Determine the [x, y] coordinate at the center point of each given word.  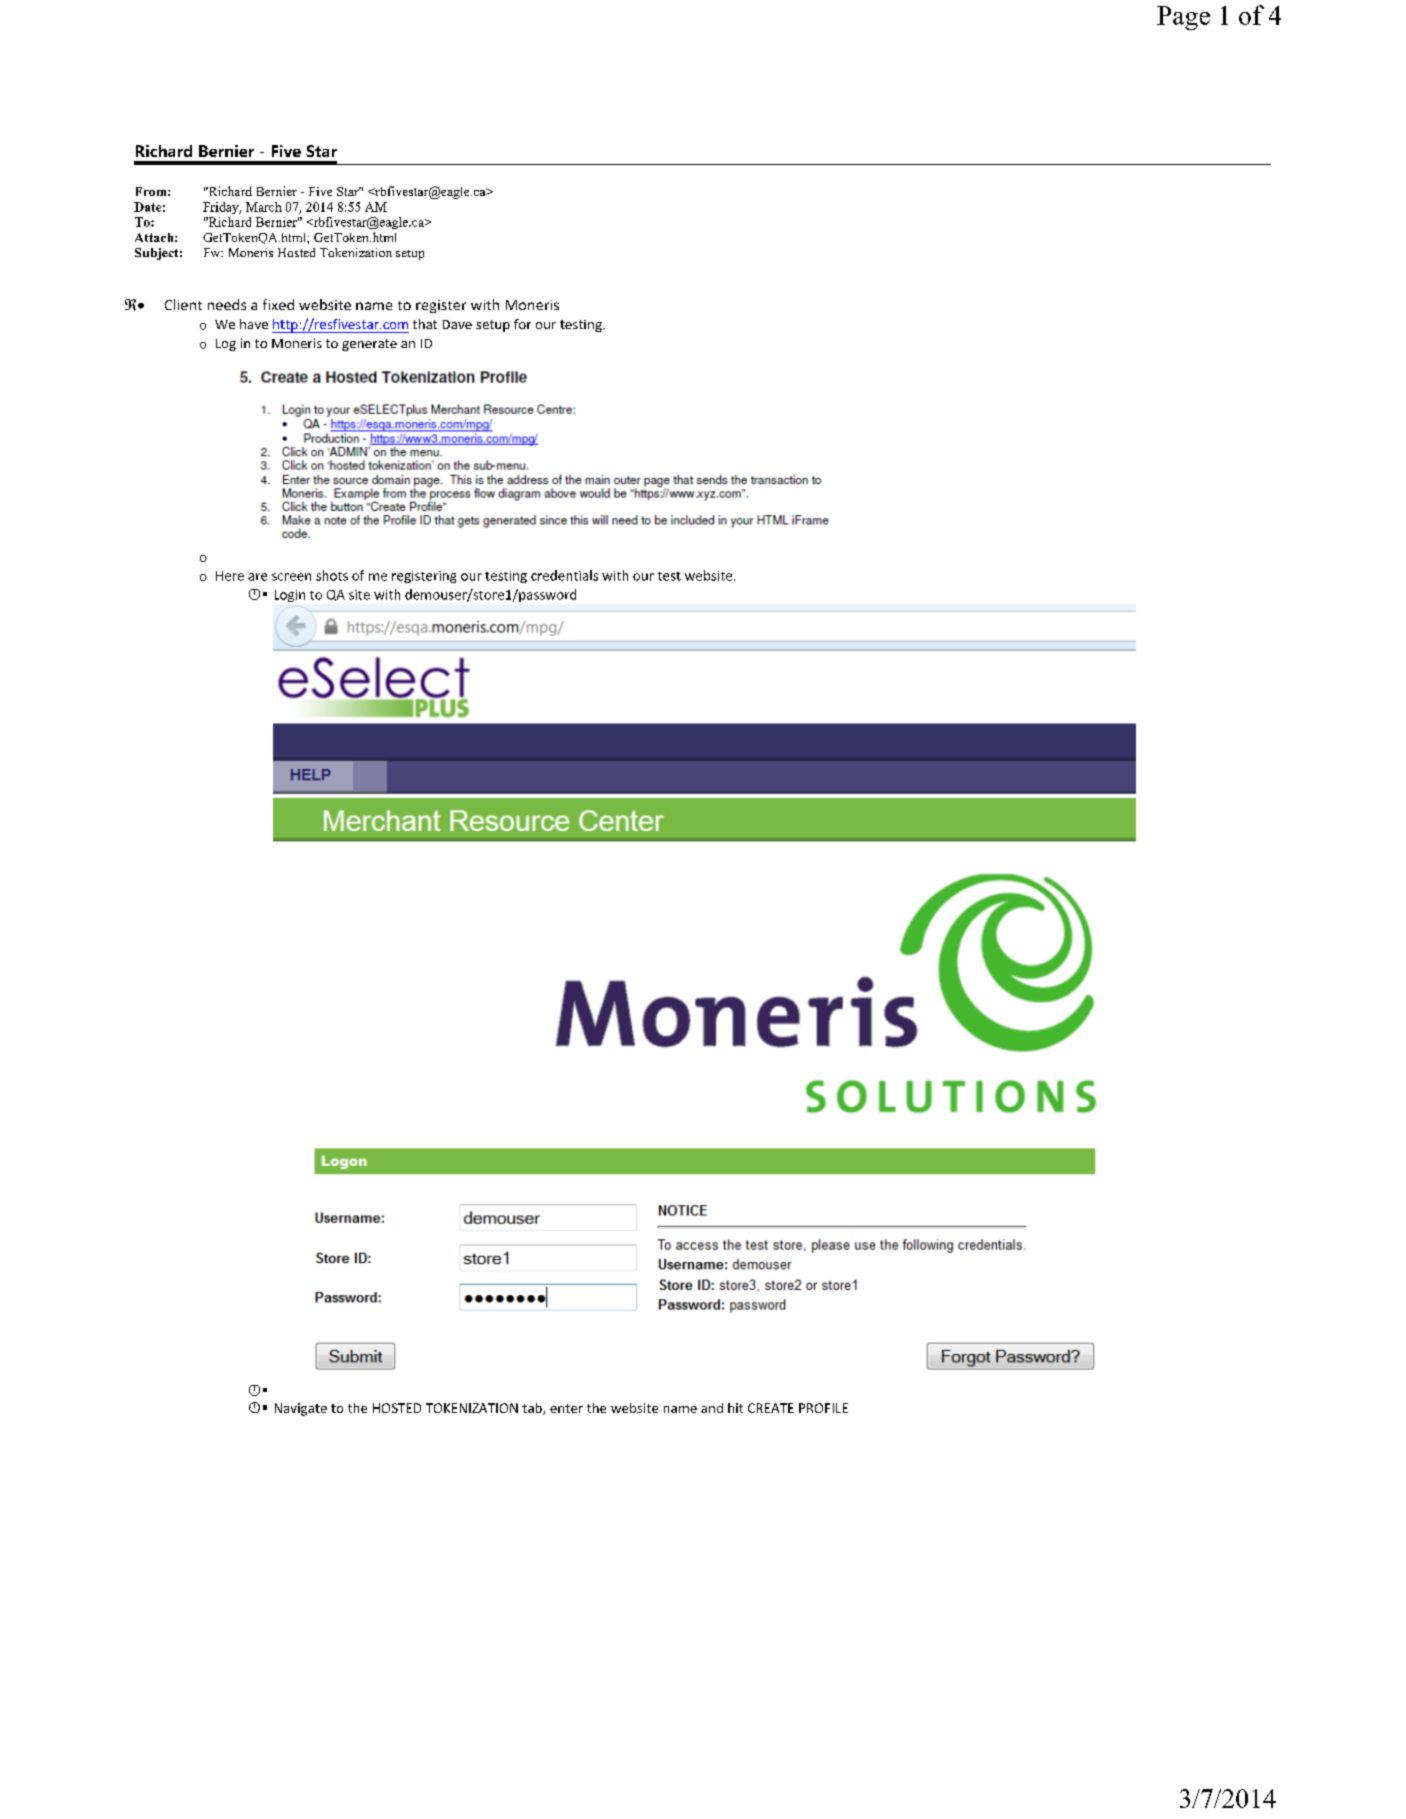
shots [332, 575]
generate [369, 345]
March [264, 207]
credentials [564, 575]
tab [533, 1409]
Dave [457, 324]
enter [566, 1408]
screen [291, 577]
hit [735, 1408]
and [712, 1408]
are [257, 577]
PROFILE [823, 1408]
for [522, 324]
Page [1183, 18]
